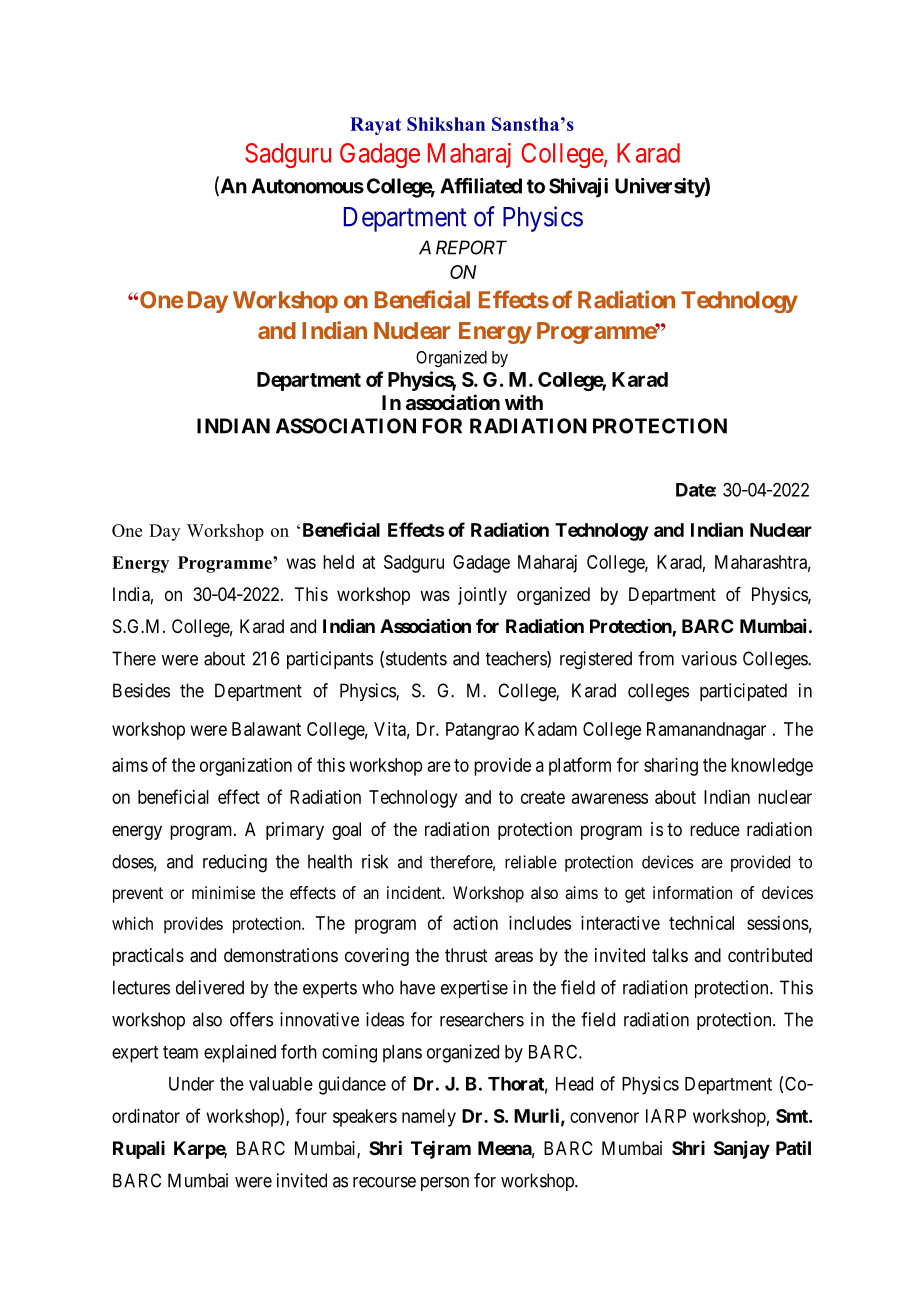  I want to click on Shivaji, so click(578, 188).
